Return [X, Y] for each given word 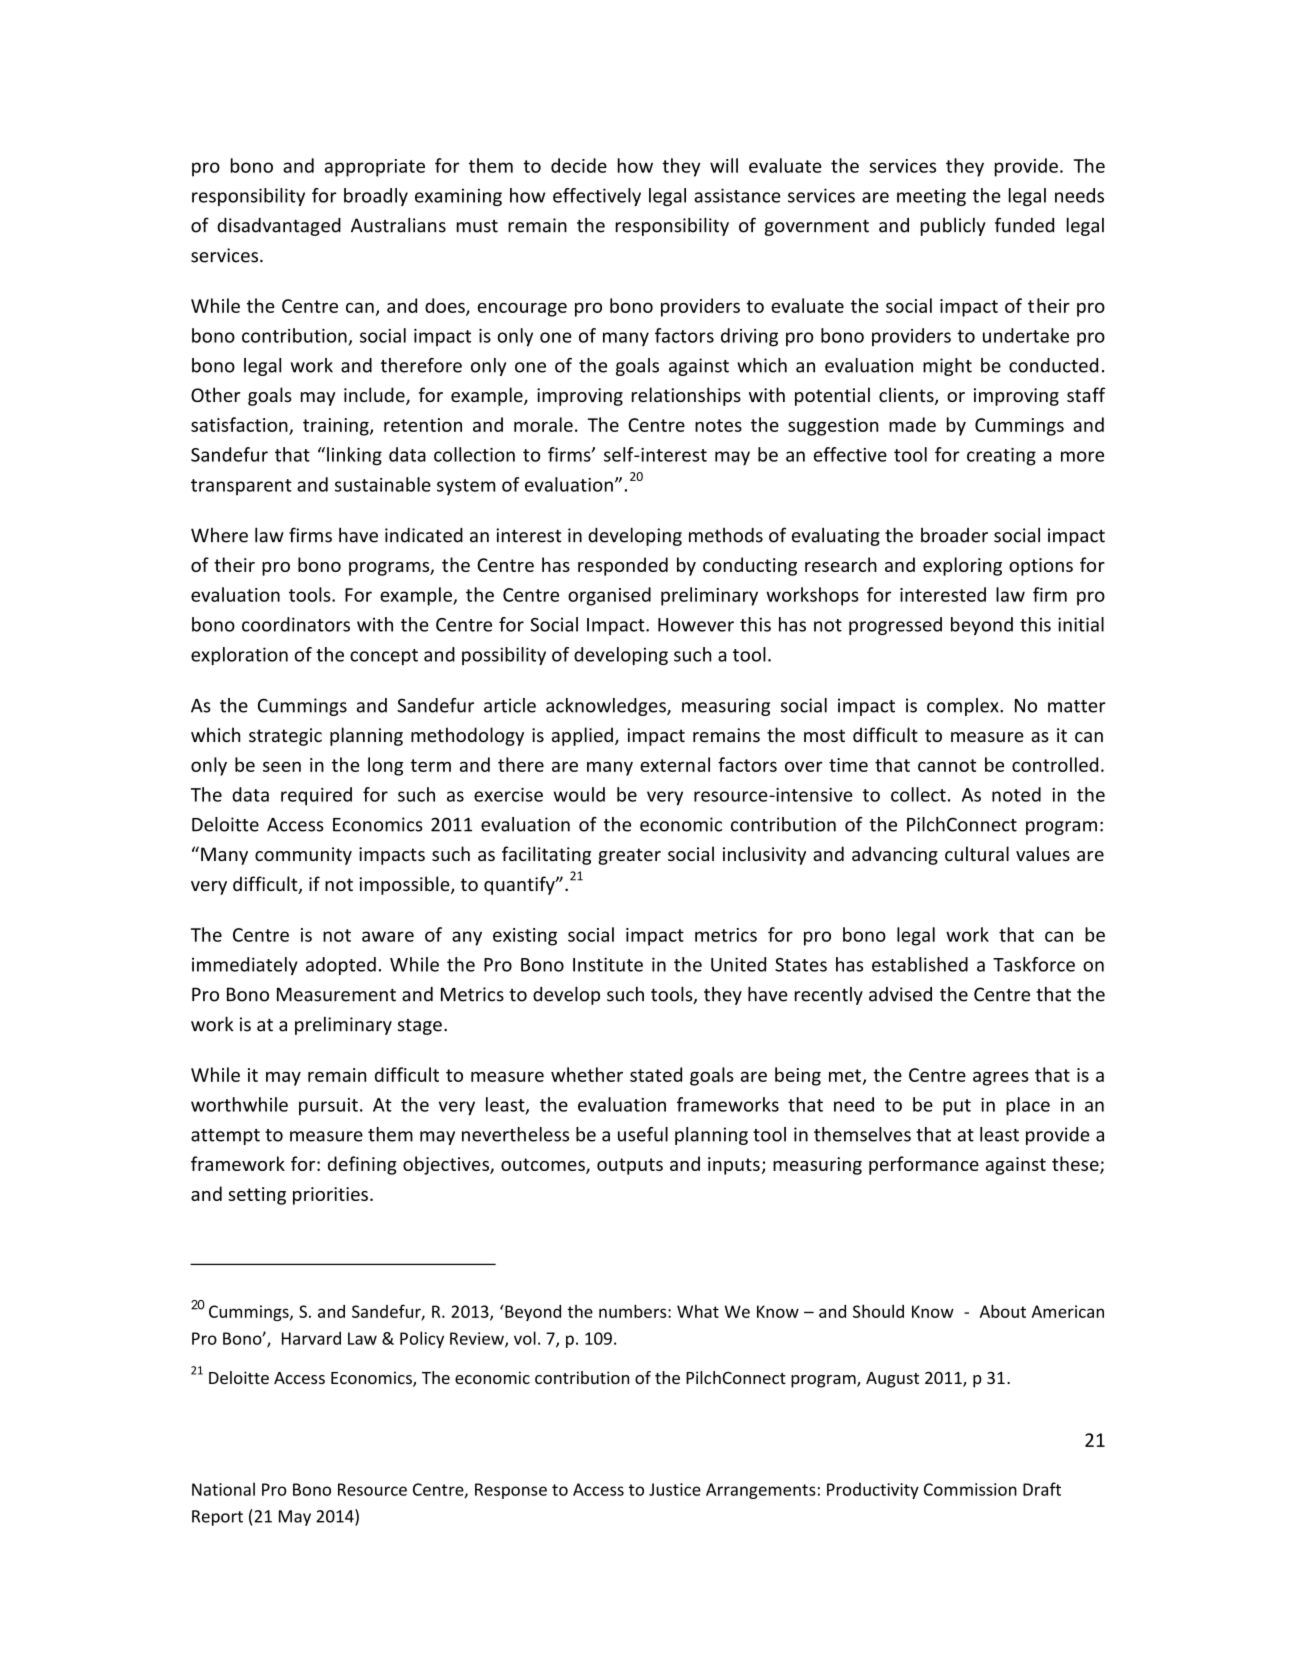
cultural [977, 853]
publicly [953, 227]
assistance [737, 195]
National [223, 1489]
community [303, 856]
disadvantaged [279, 227]
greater [629, 856]
